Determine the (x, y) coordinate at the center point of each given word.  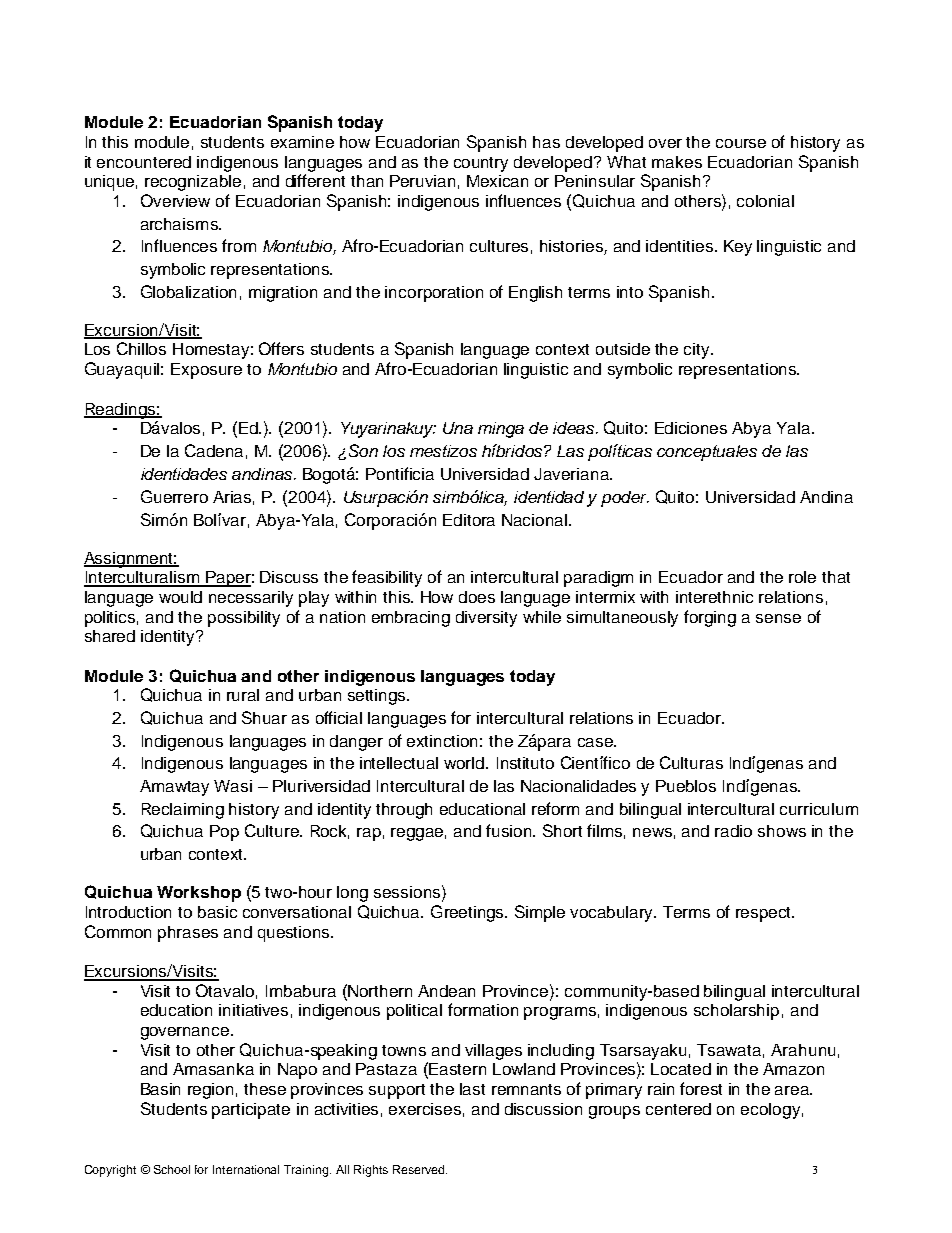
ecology (770, 1111)
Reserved (420, 1169)
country (481, 164)
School (172, 1169)
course (741, 143)
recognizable (193, 183)
